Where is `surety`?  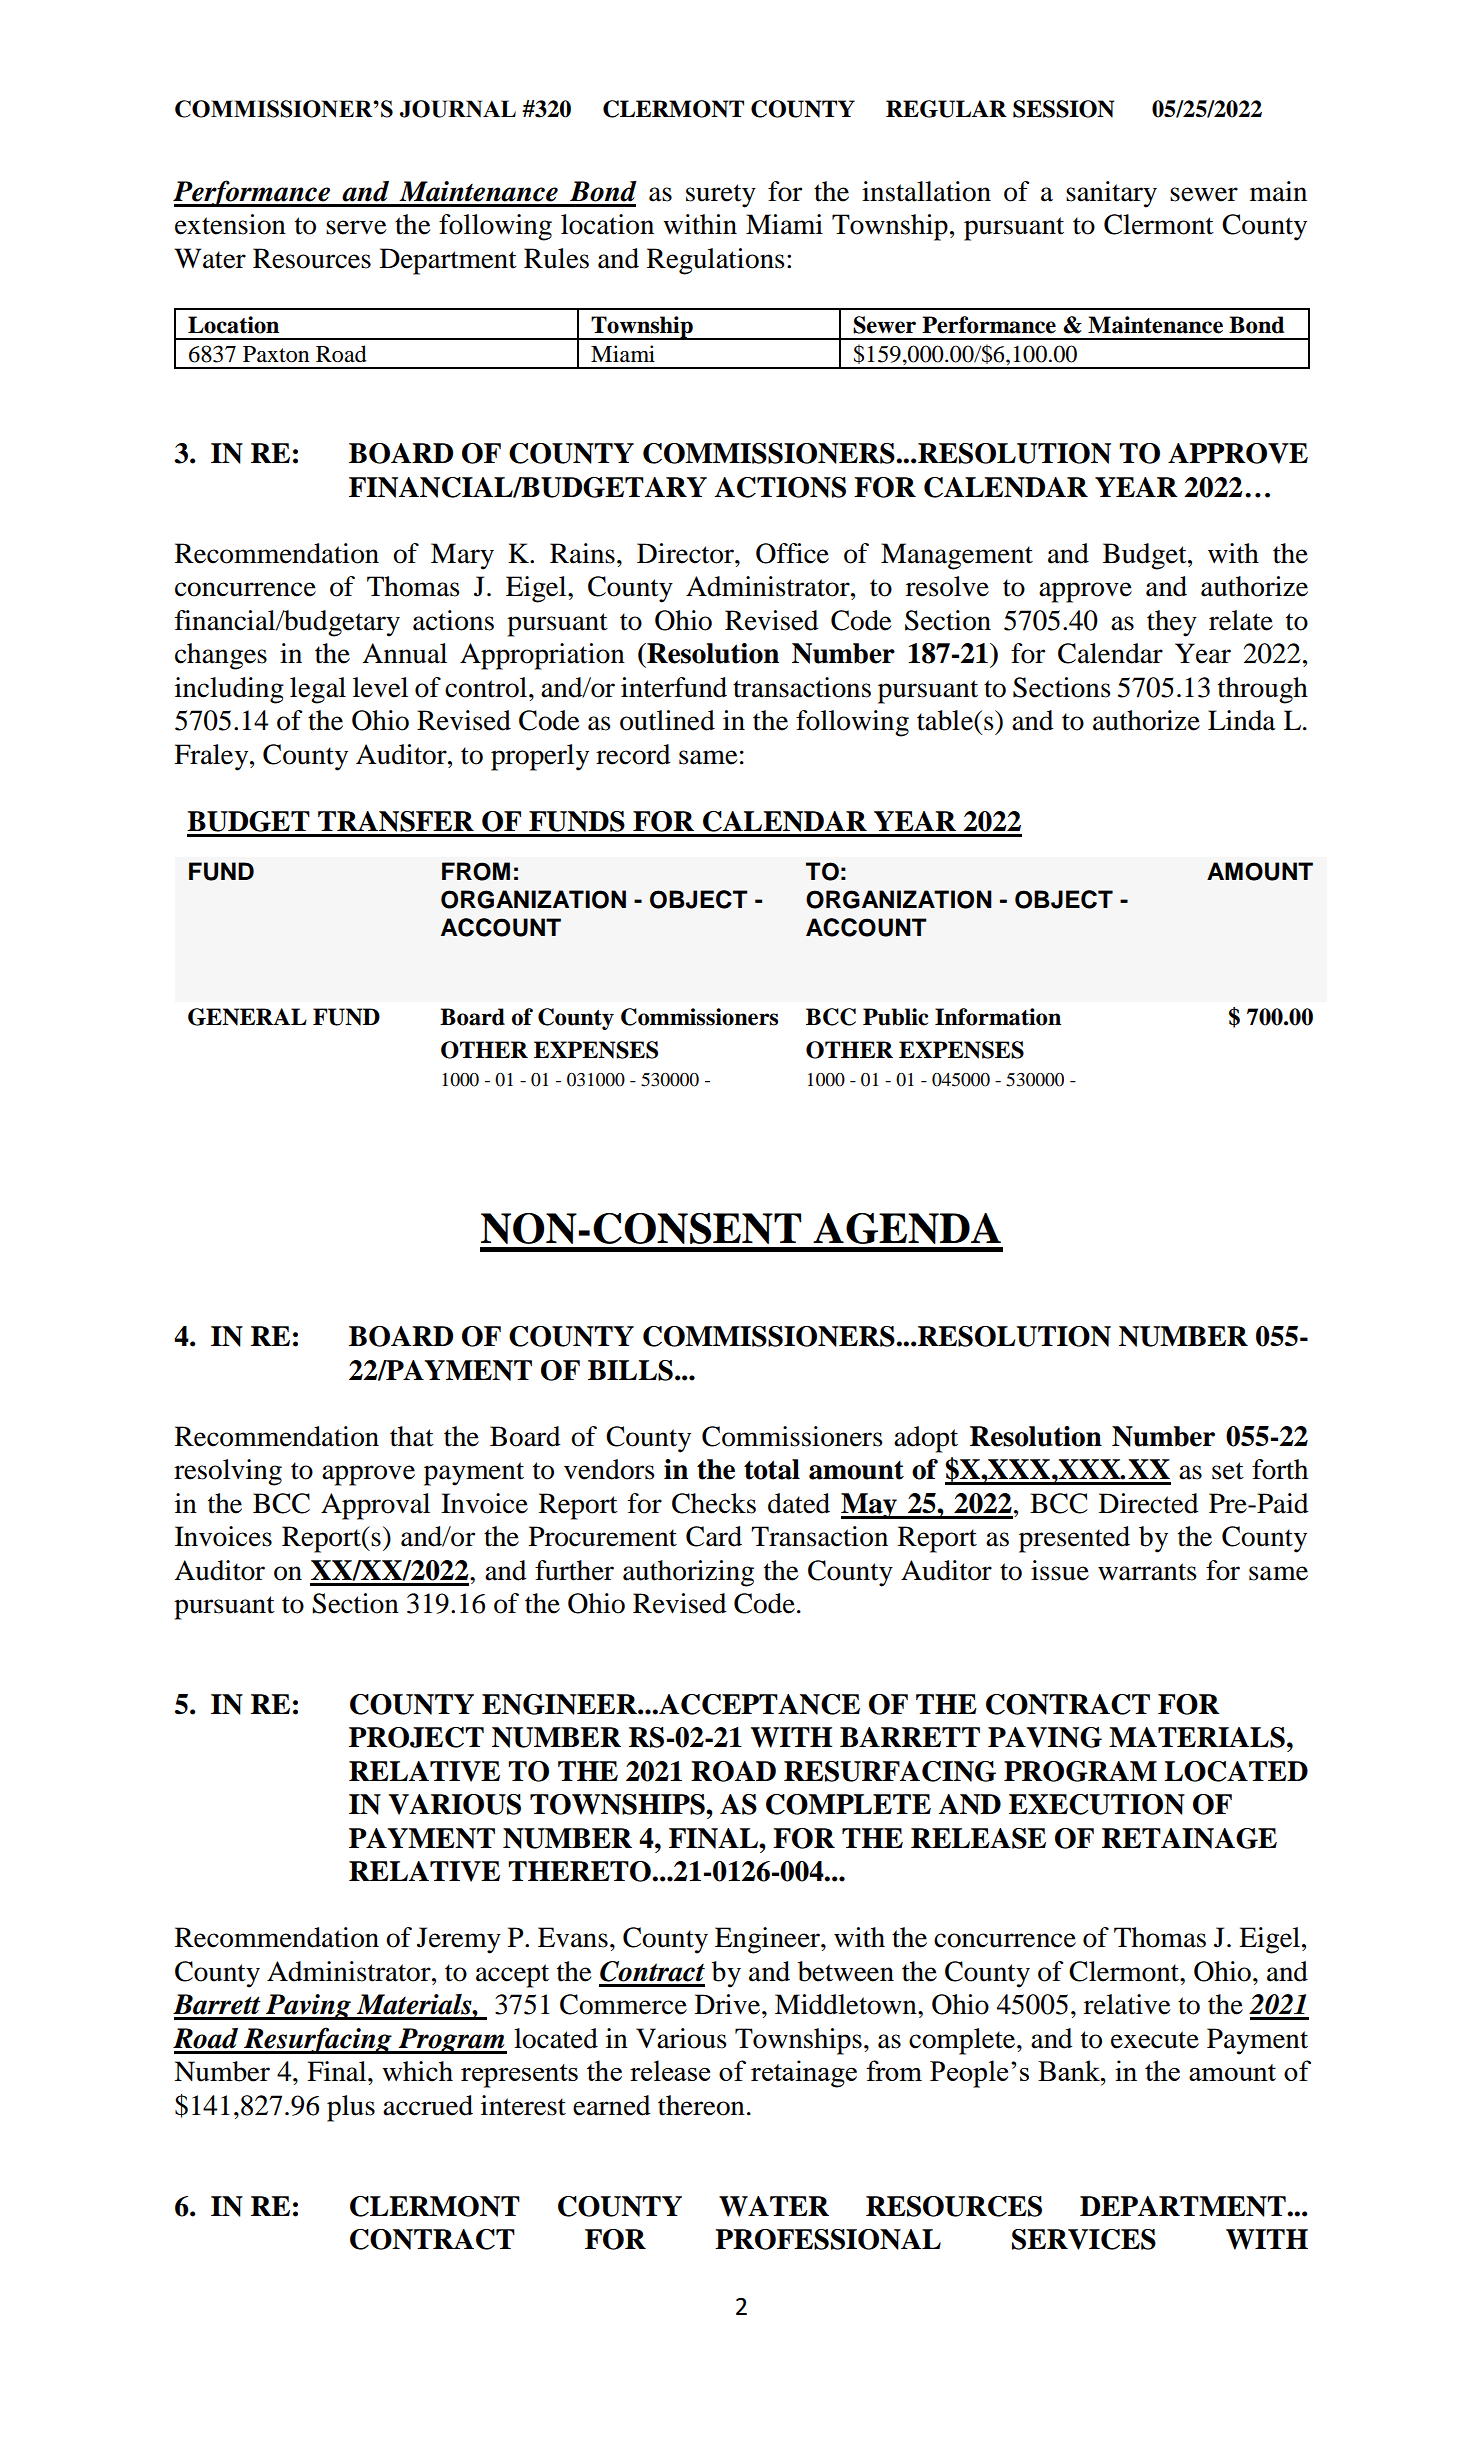
surety is located at coordinates (721, 196).
